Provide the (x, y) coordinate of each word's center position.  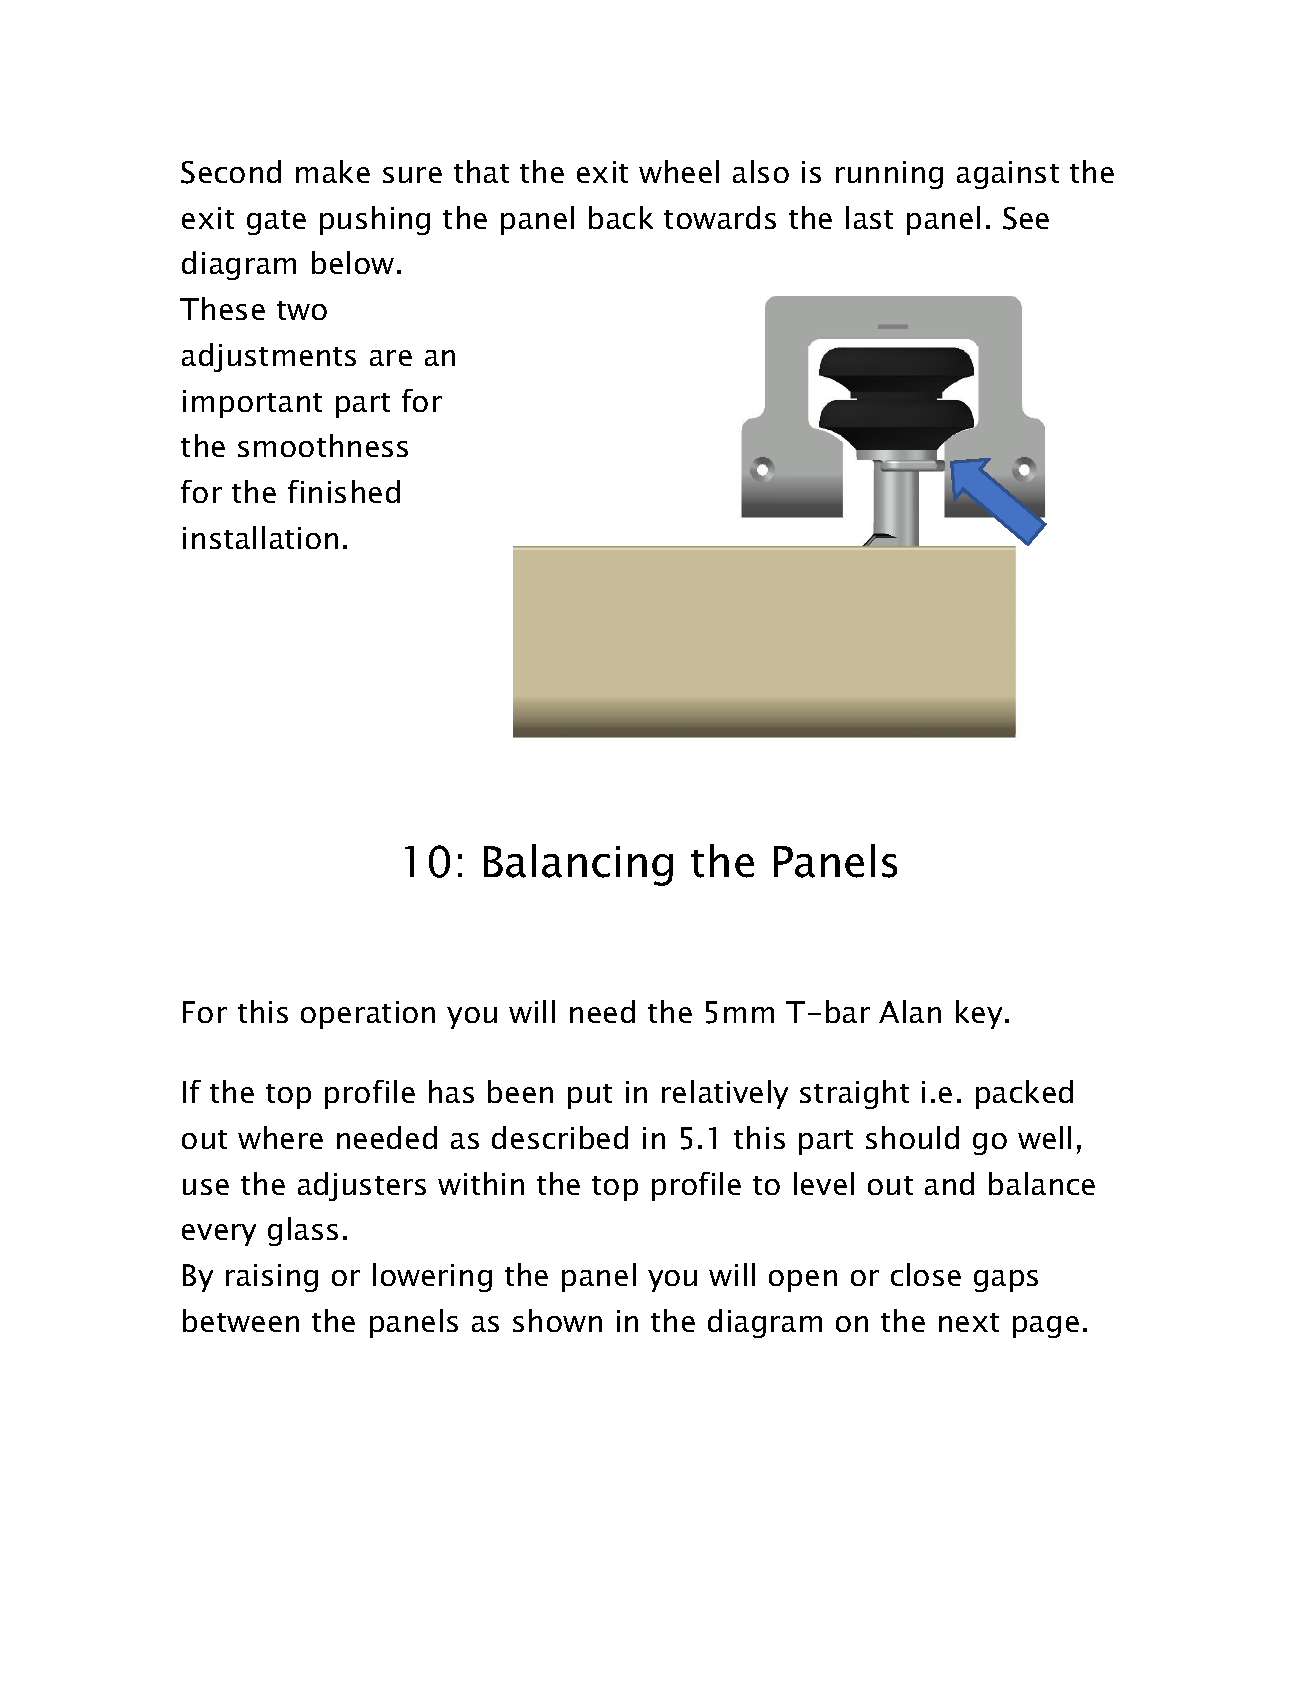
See (1026, 218)
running (889, 175)
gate (276, 222)
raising (272, 1278)
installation (260, 537)
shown (557, 1320)
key (979, 1014)
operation (368, 1015)
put (590, 1096)
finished (344, 491)
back (621, 217)
